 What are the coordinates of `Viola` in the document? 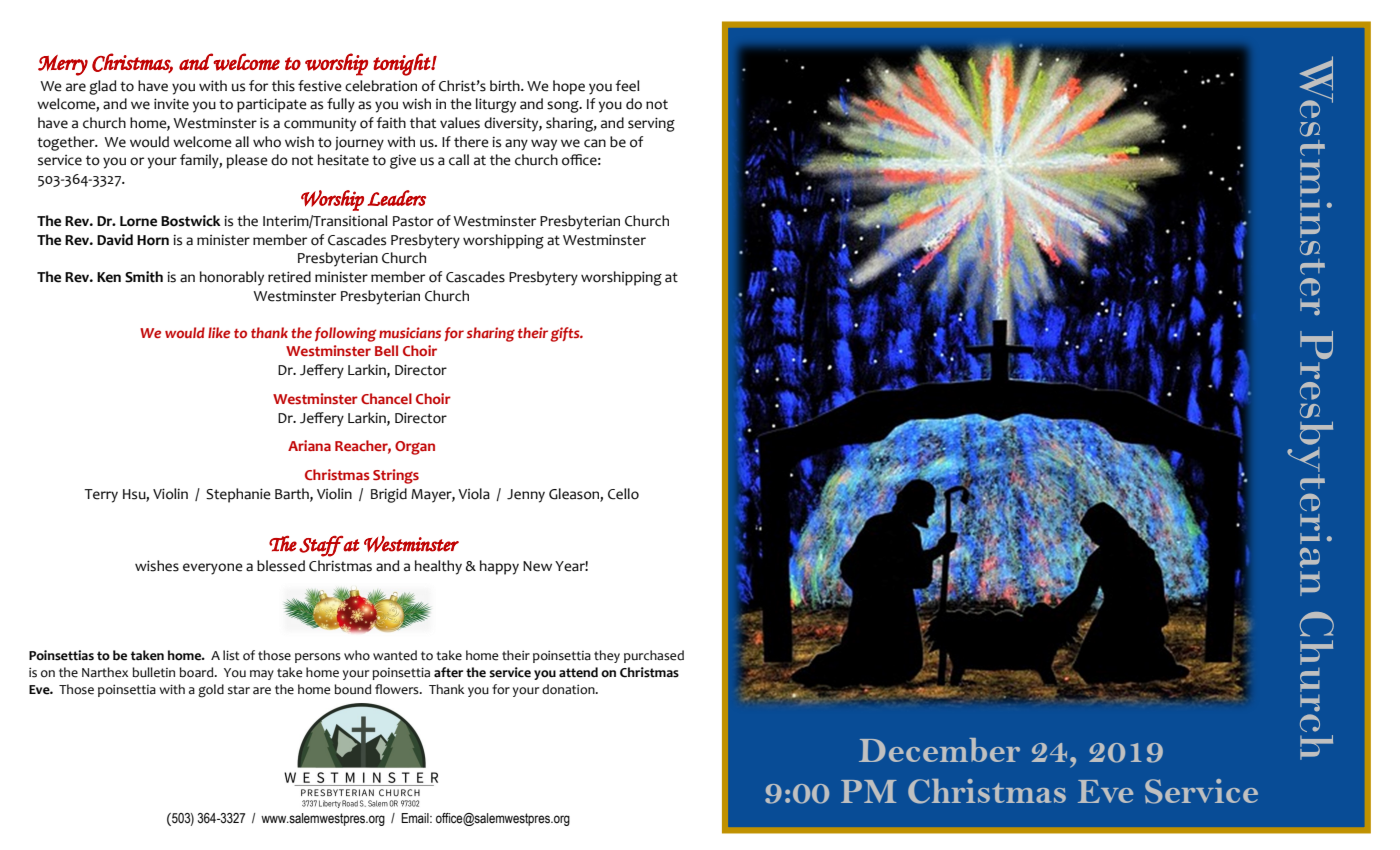 It's located at (474, 494).
